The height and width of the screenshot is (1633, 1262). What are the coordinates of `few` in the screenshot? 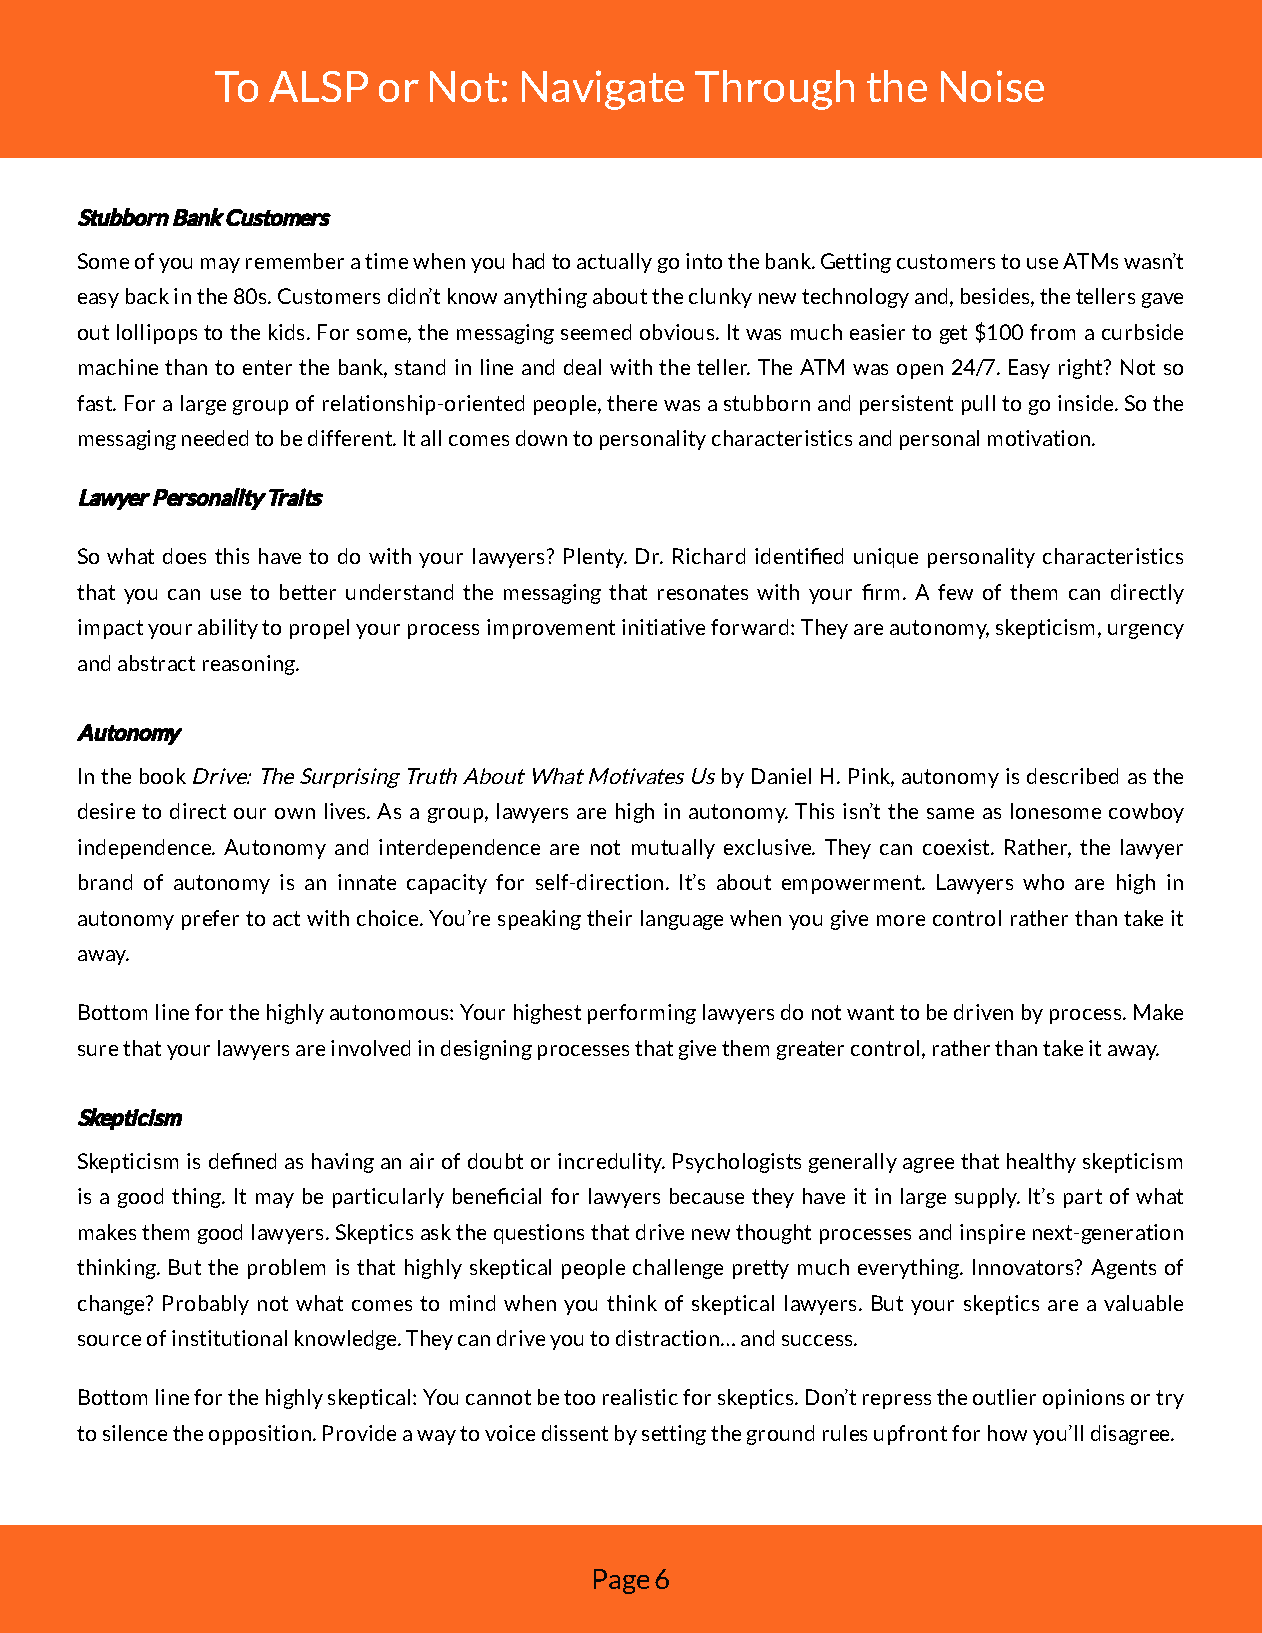 It's located at (955, 592).
